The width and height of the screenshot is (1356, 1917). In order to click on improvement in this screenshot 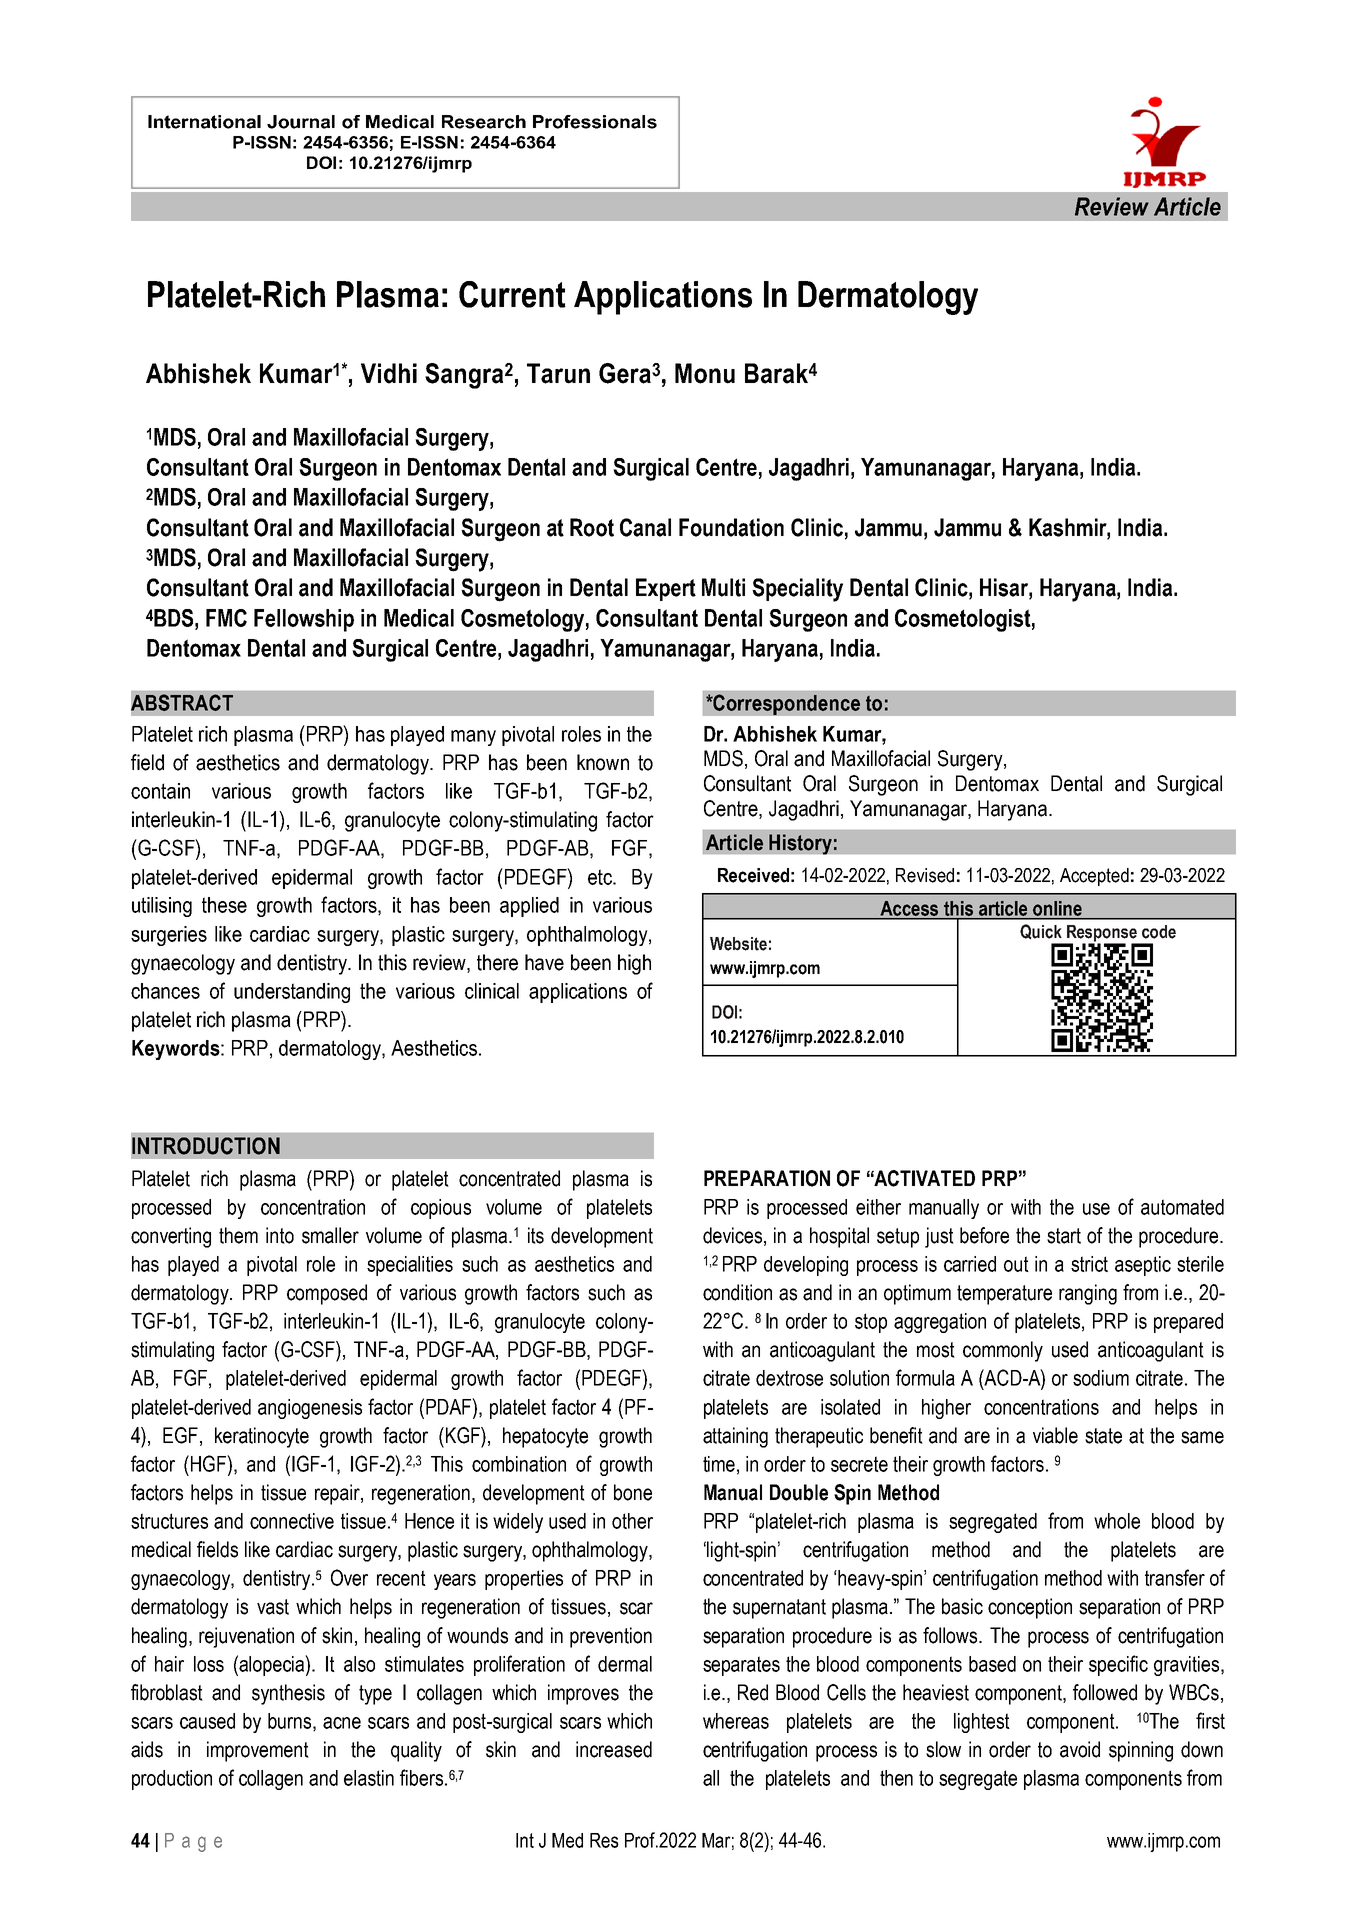, I will do `click(258, 1751)`.
